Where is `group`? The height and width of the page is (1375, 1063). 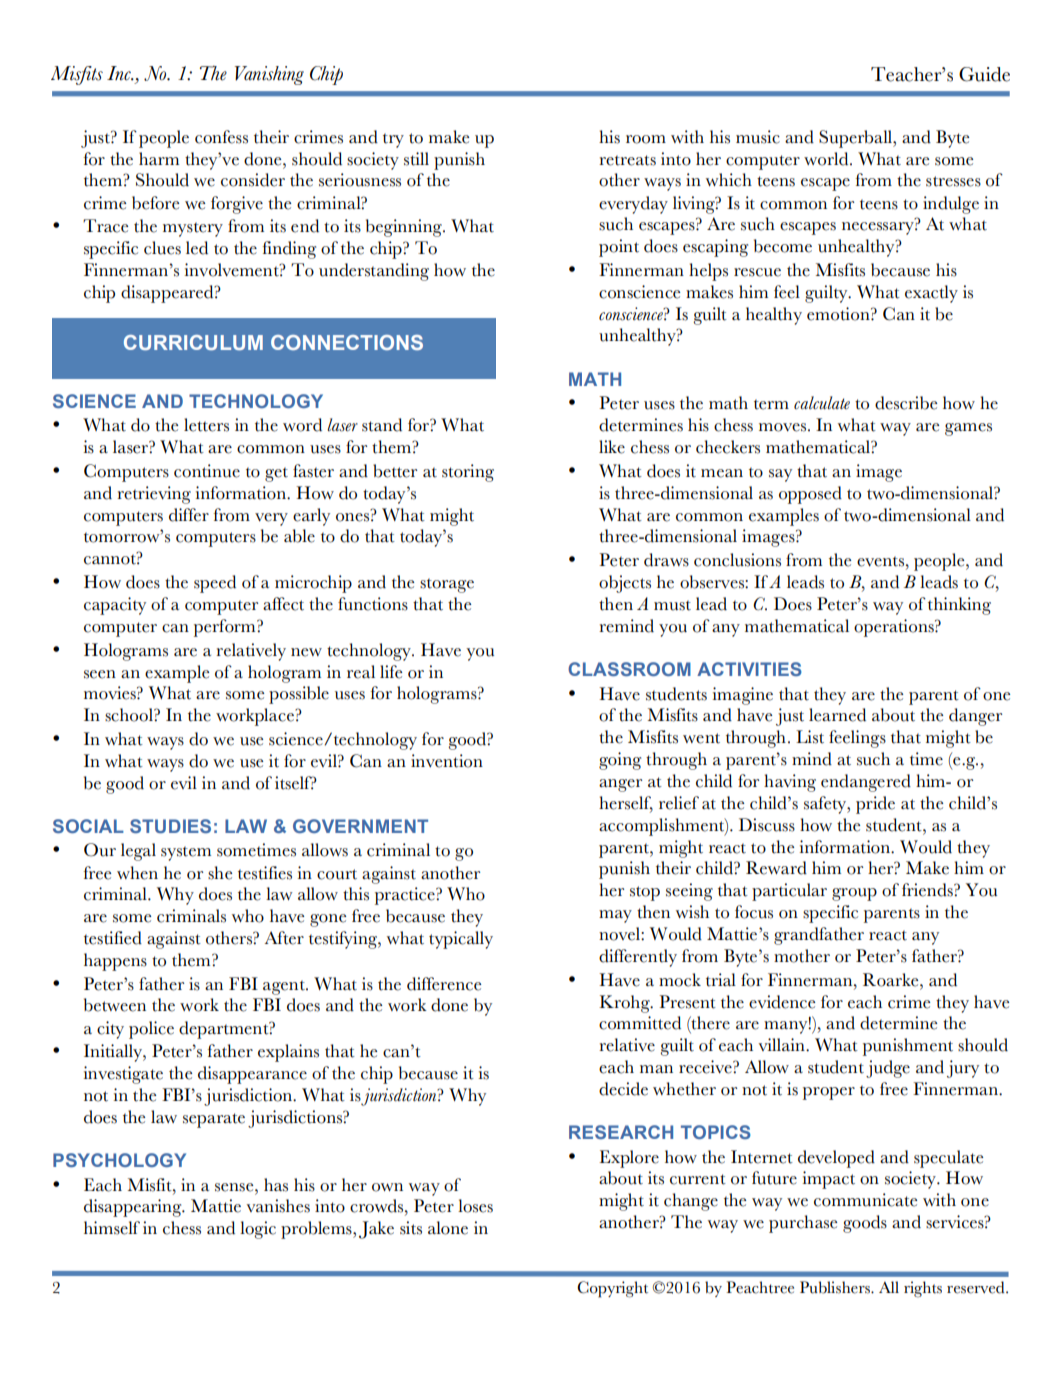 group is located at coordinates (854, 894).
